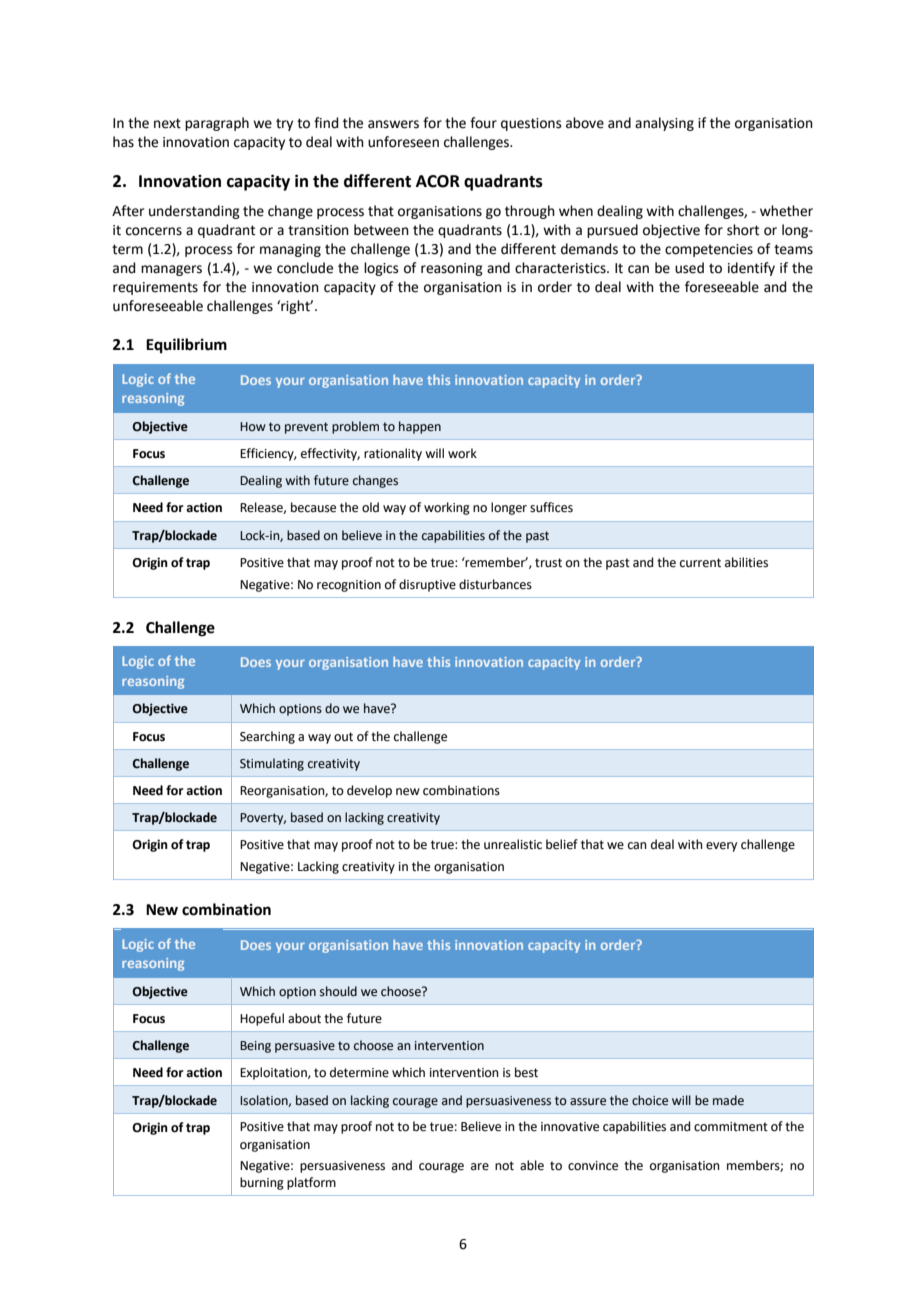  I want to click on paragraph, so click(217, 124).
